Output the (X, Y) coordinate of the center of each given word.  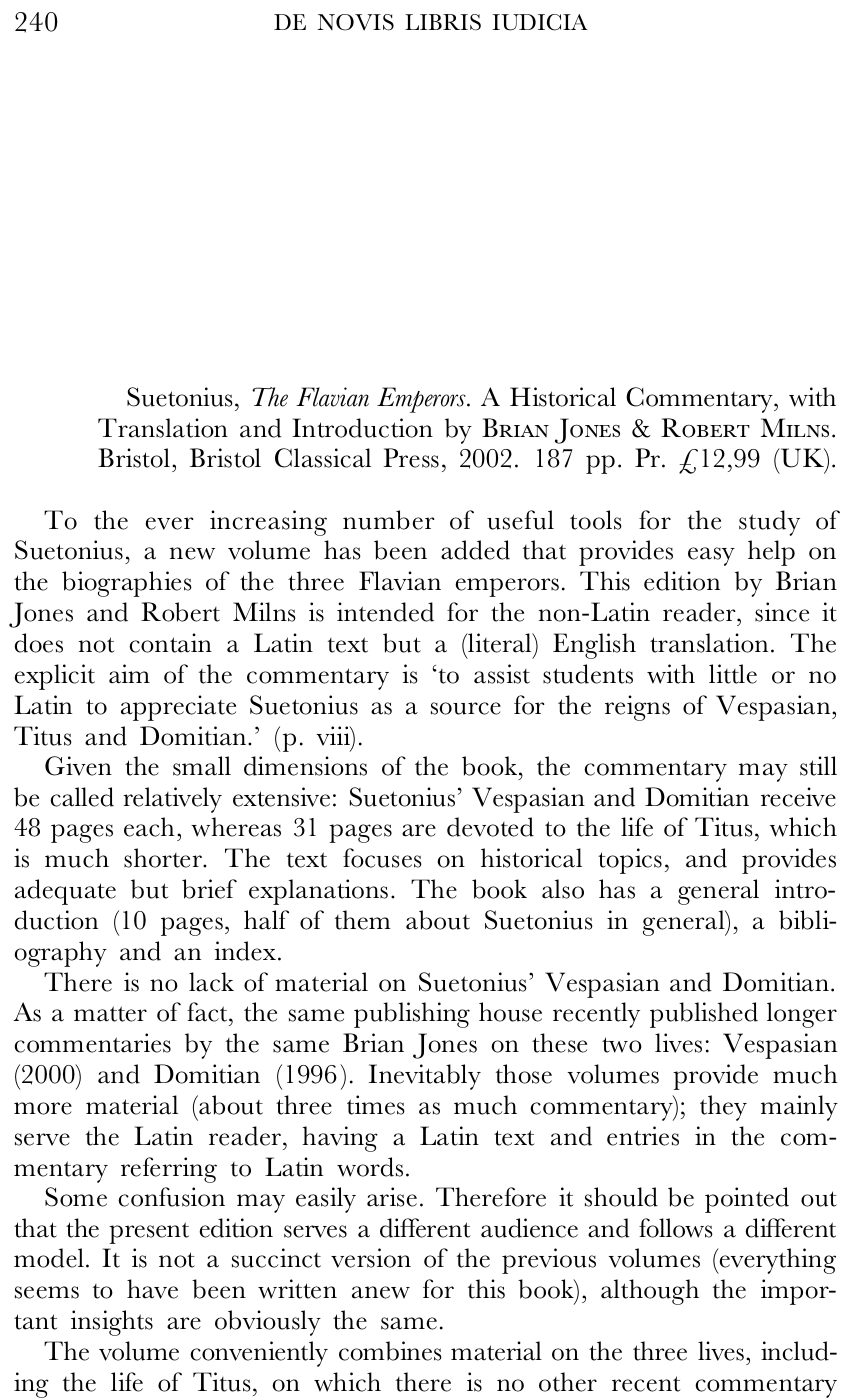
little (733, 674)
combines (390, 1351)
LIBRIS (443, 22)
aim (129, 674)
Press (411, 458)
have (152, 1289)
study (769, 523)
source (466, 708)
